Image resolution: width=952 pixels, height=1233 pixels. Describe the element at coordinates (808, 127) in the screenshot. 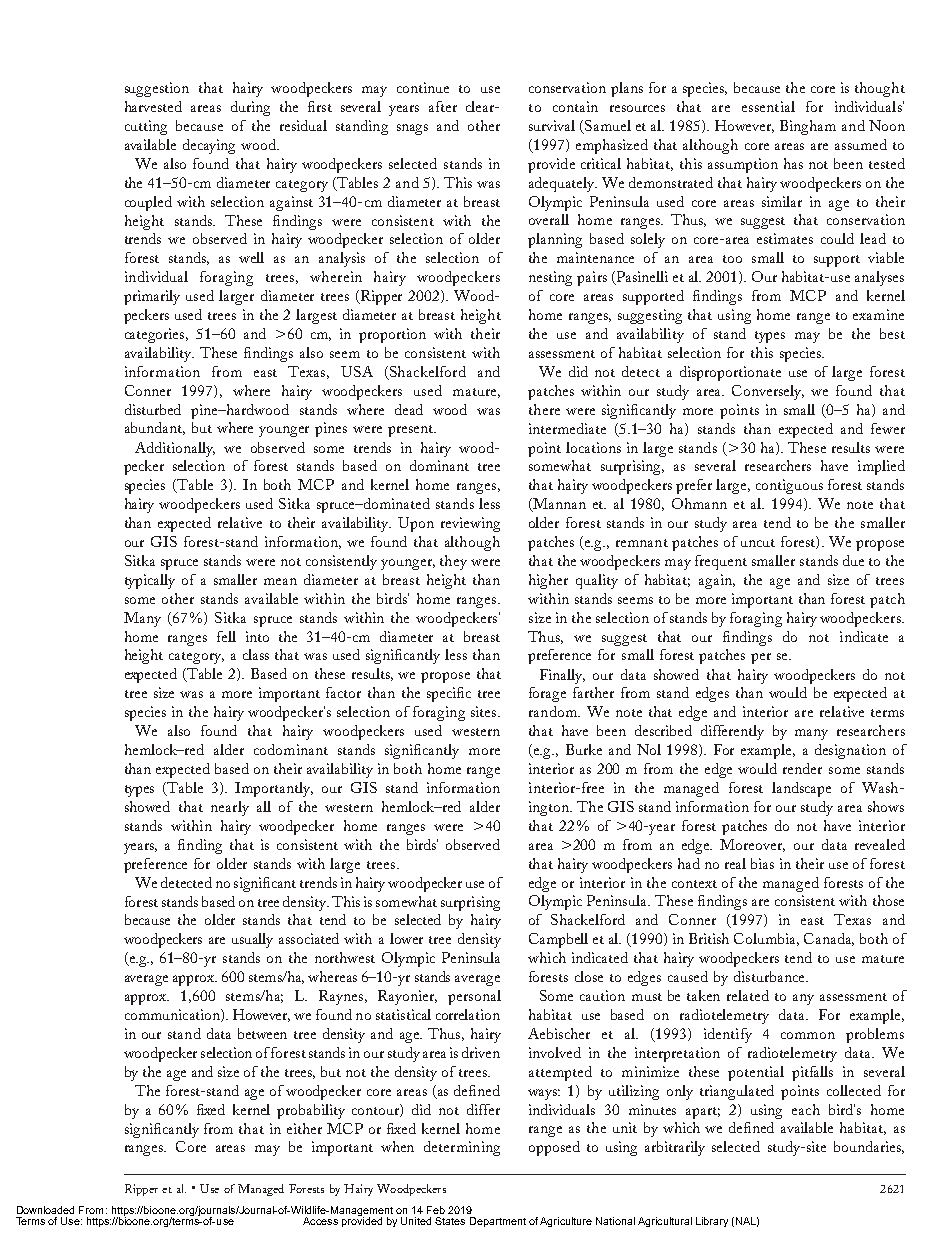

I see `Bingham` at that location.
